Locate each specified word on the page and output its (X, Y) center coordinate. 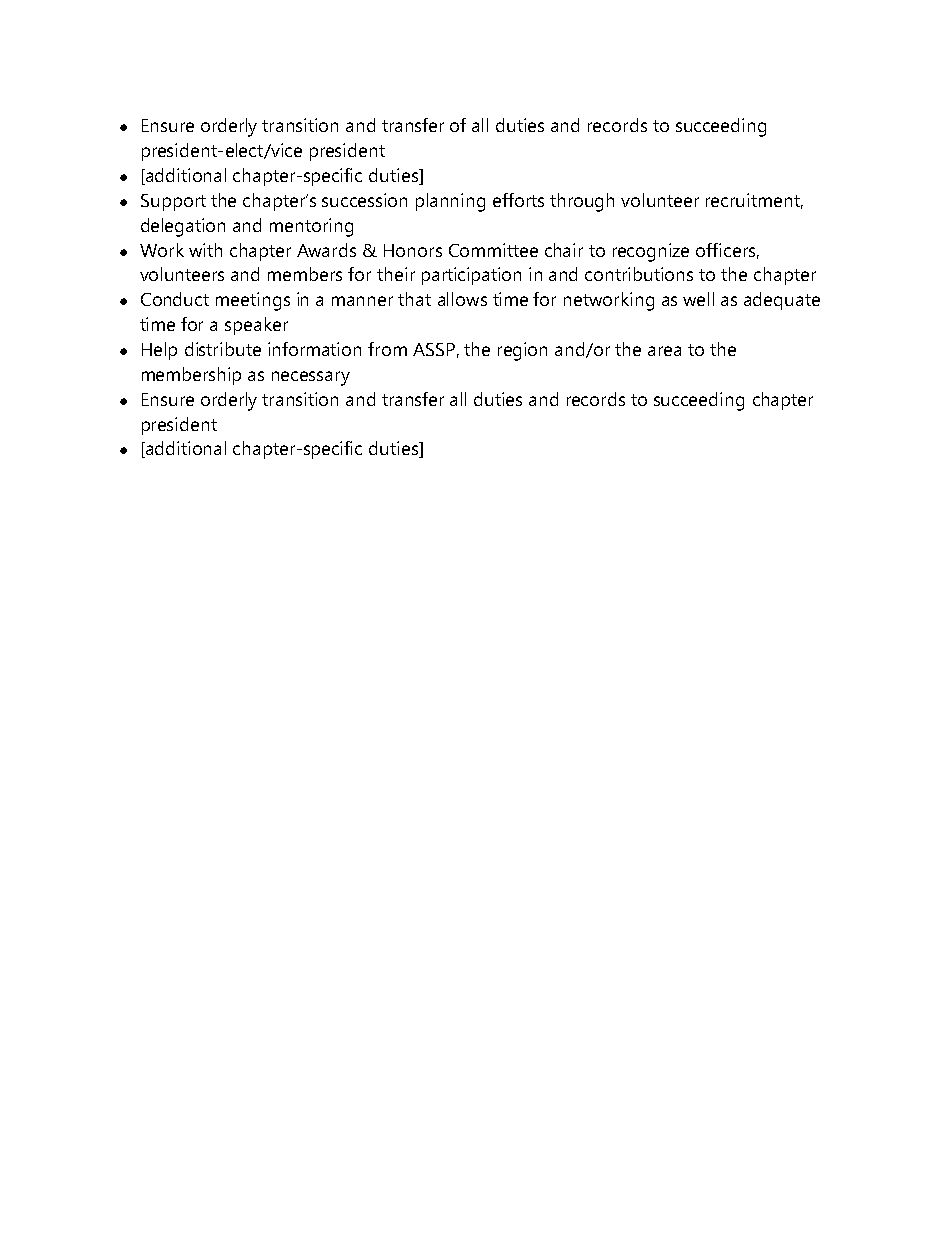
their (396, 274)
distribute (223, 349)
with (205, 250)
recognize (651, 252)
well (698, 299)
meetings (253, 301)
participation (471, 276)
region (522, 351)
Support (173, 202)
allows (462, 299)
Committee (493, 250)
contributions (639, 274)
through (582, 202)
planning (450, 202)
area (664, 351)
